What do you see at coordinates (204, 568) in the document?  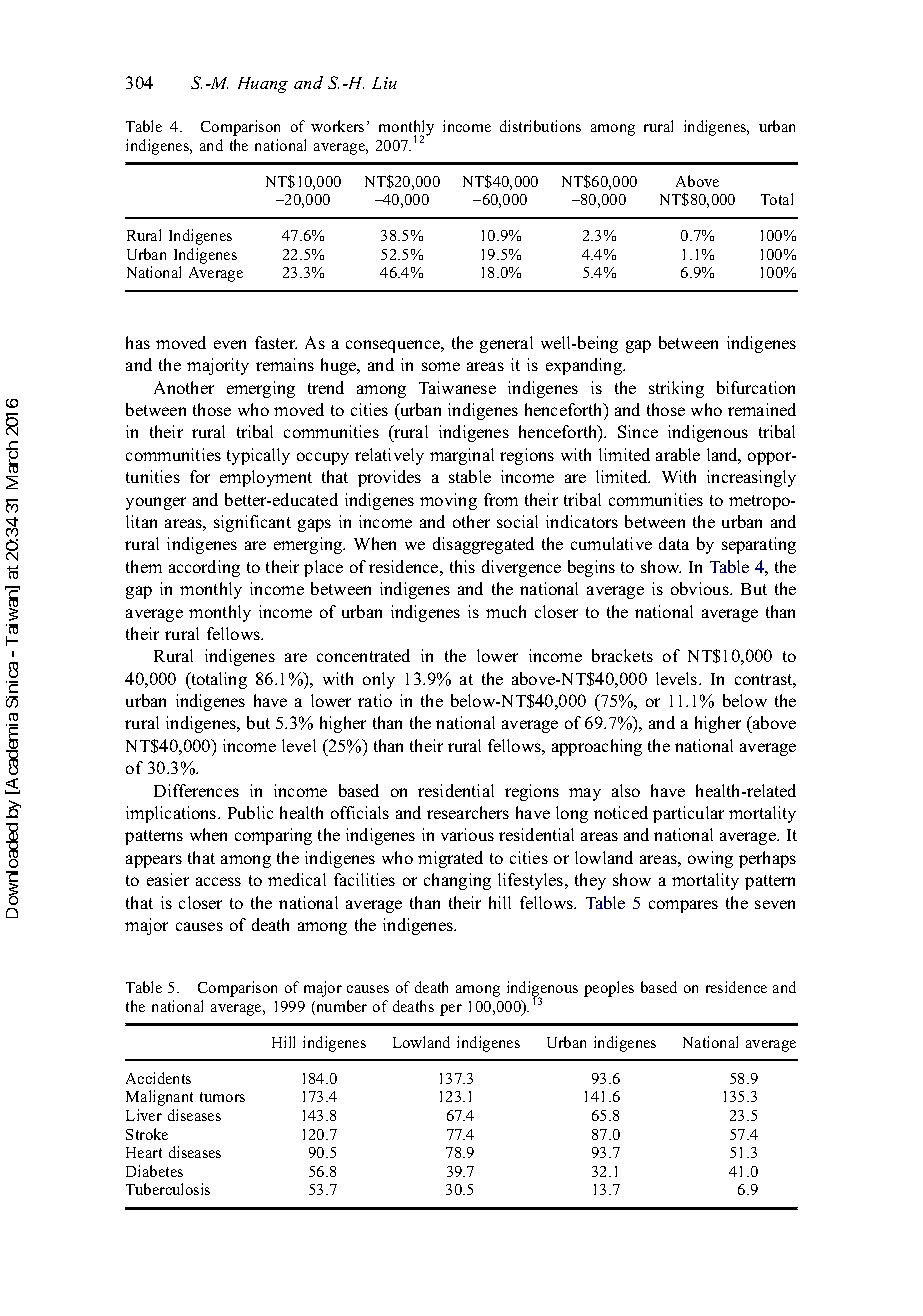 I see `according` at bounding box center [204, 568].
